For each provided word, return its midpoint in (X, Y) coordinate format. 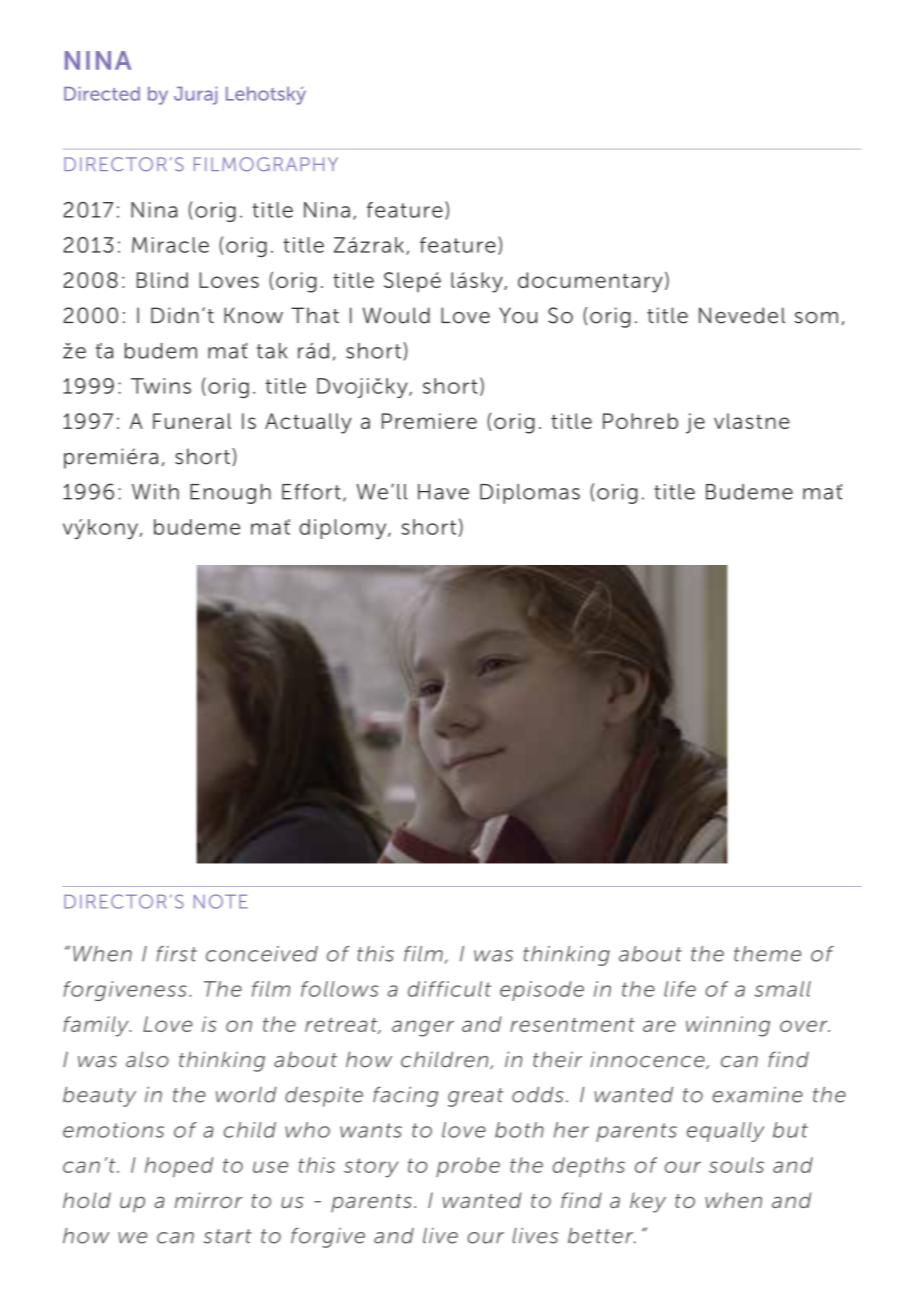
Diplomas (530, 494)
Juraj (195, 96)
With (155, 492)
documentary (590, 282)
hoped (179, 1167)
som (816, 318)
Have (443, 492)
